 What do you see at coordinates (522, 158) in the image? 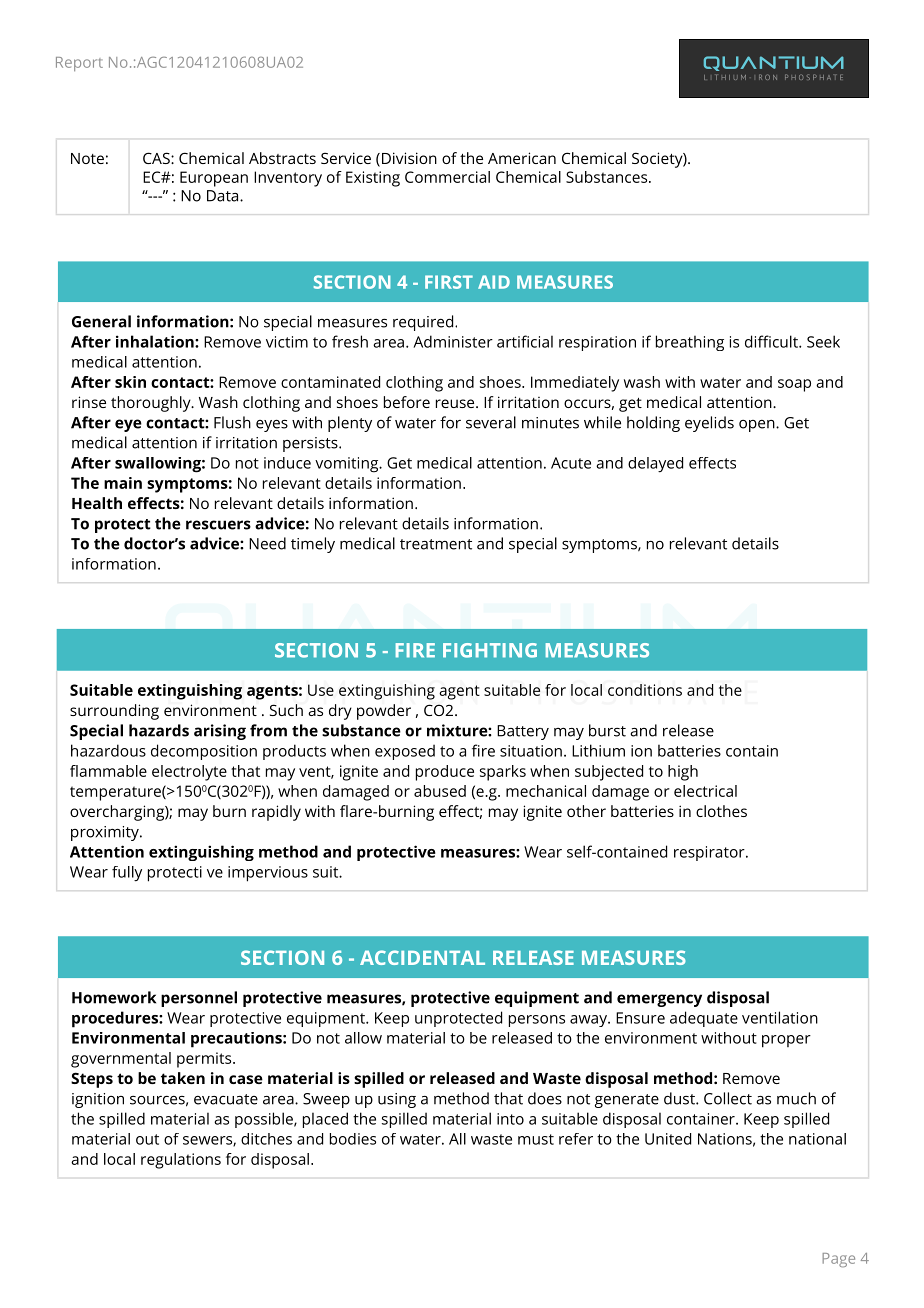
I see `American` at bounding box center [522, 158].
